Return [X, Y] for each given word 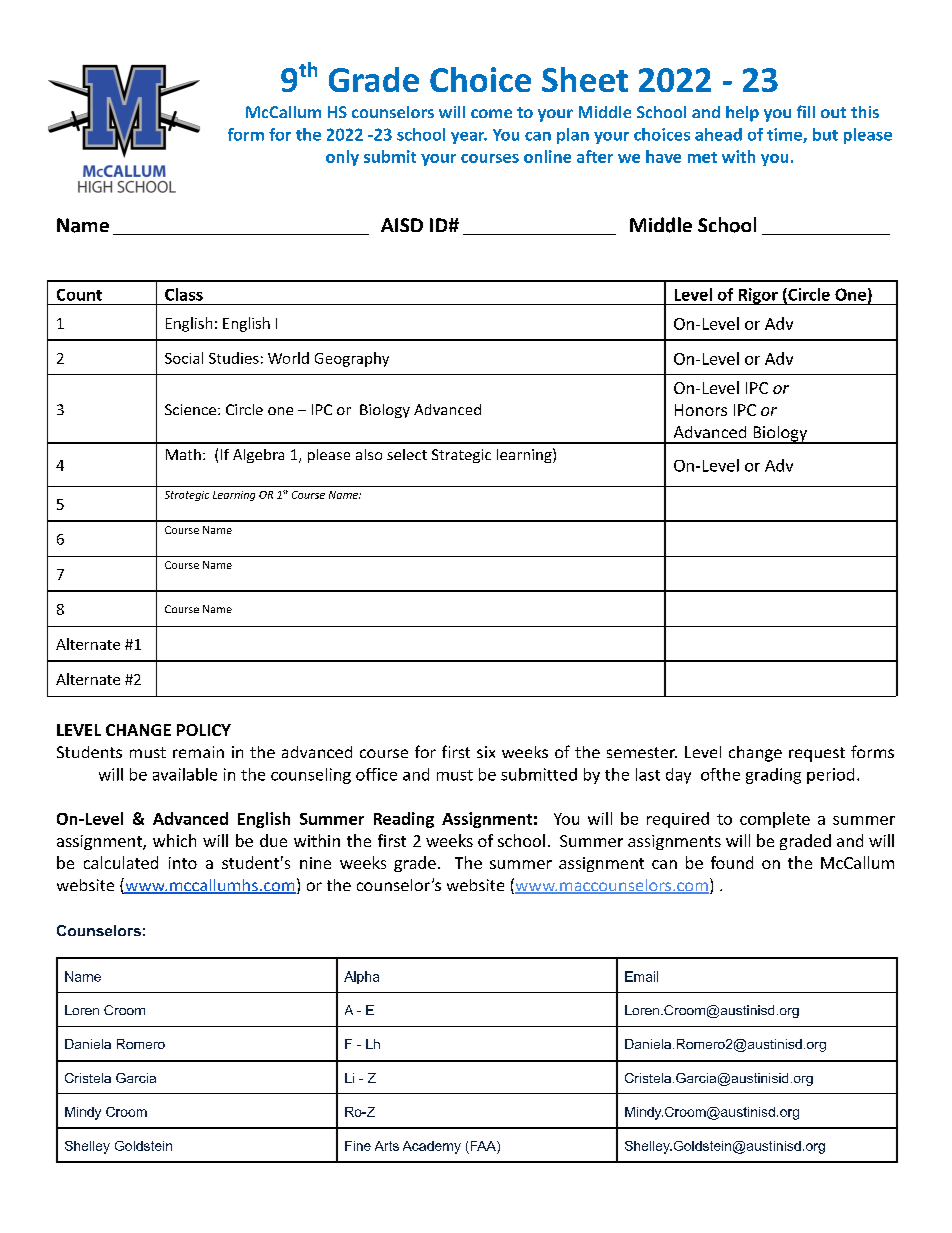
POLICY [204, 730]
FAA [484, 1146]
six [486, 752]
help [742, 114]
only [342, 158]
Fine [358, 1146]
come [491, 113]
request [817, 754]
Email [641, 976]
